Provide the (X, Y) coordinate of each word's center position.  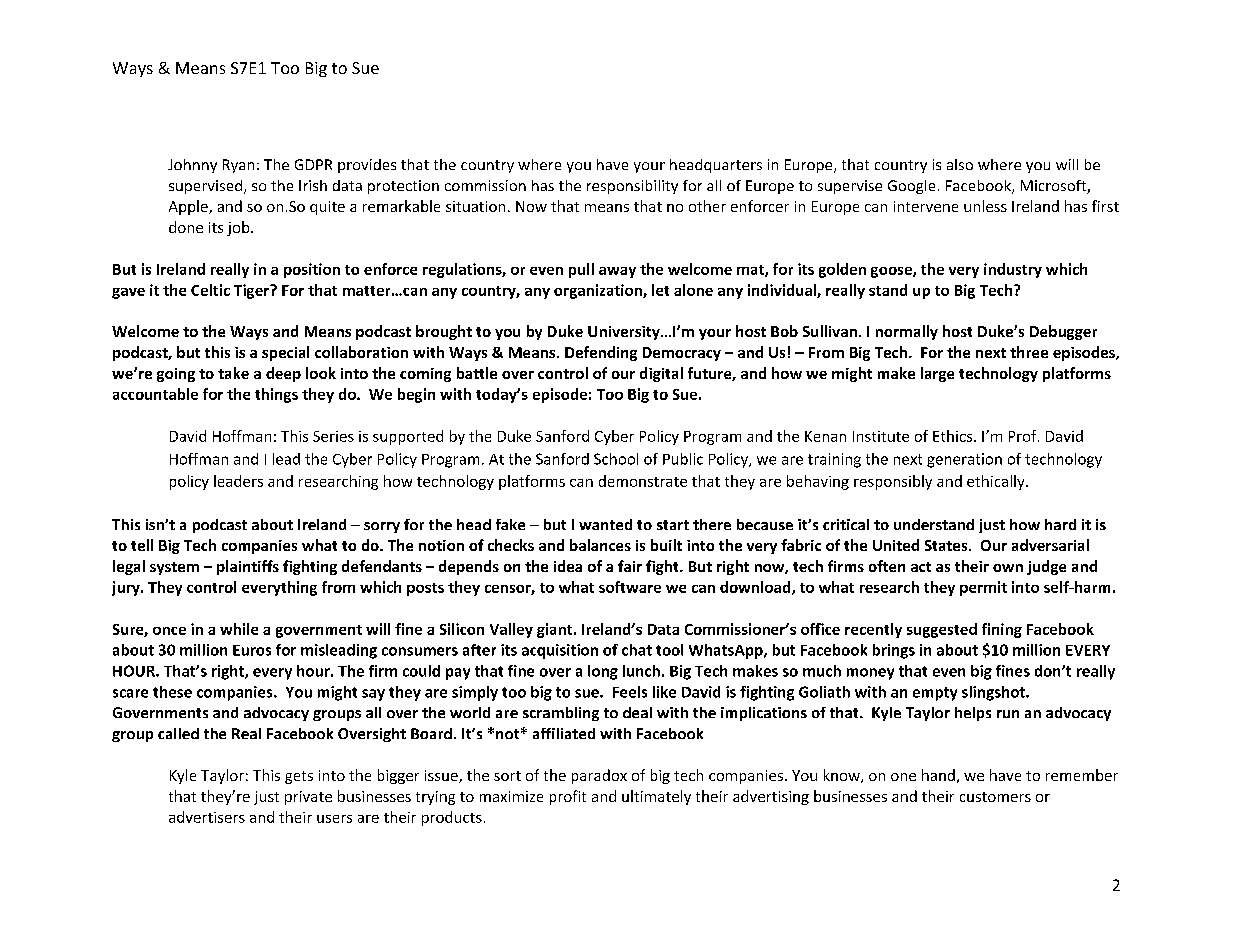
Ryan (238, 166)
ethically (997, 482)
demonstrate (643, 481)
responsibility (632, 187)
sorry (382, 527)
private (308, 798)
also (960, 164)
